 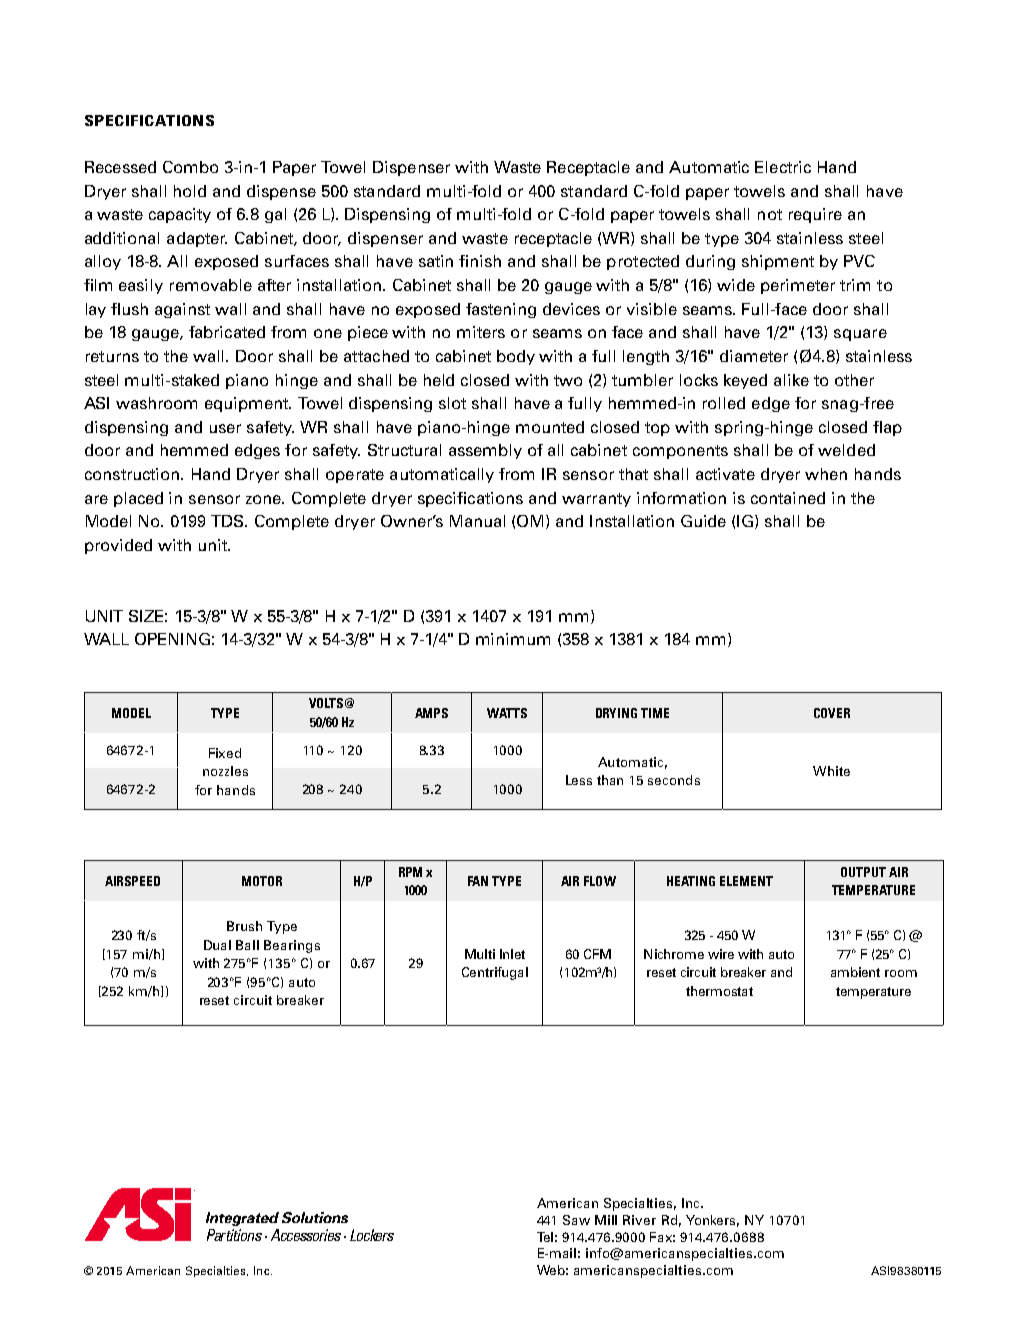 What do you see at coordinates (480, 261) in the screenshot?
I see `finish` at bounding box center [480, 261].
